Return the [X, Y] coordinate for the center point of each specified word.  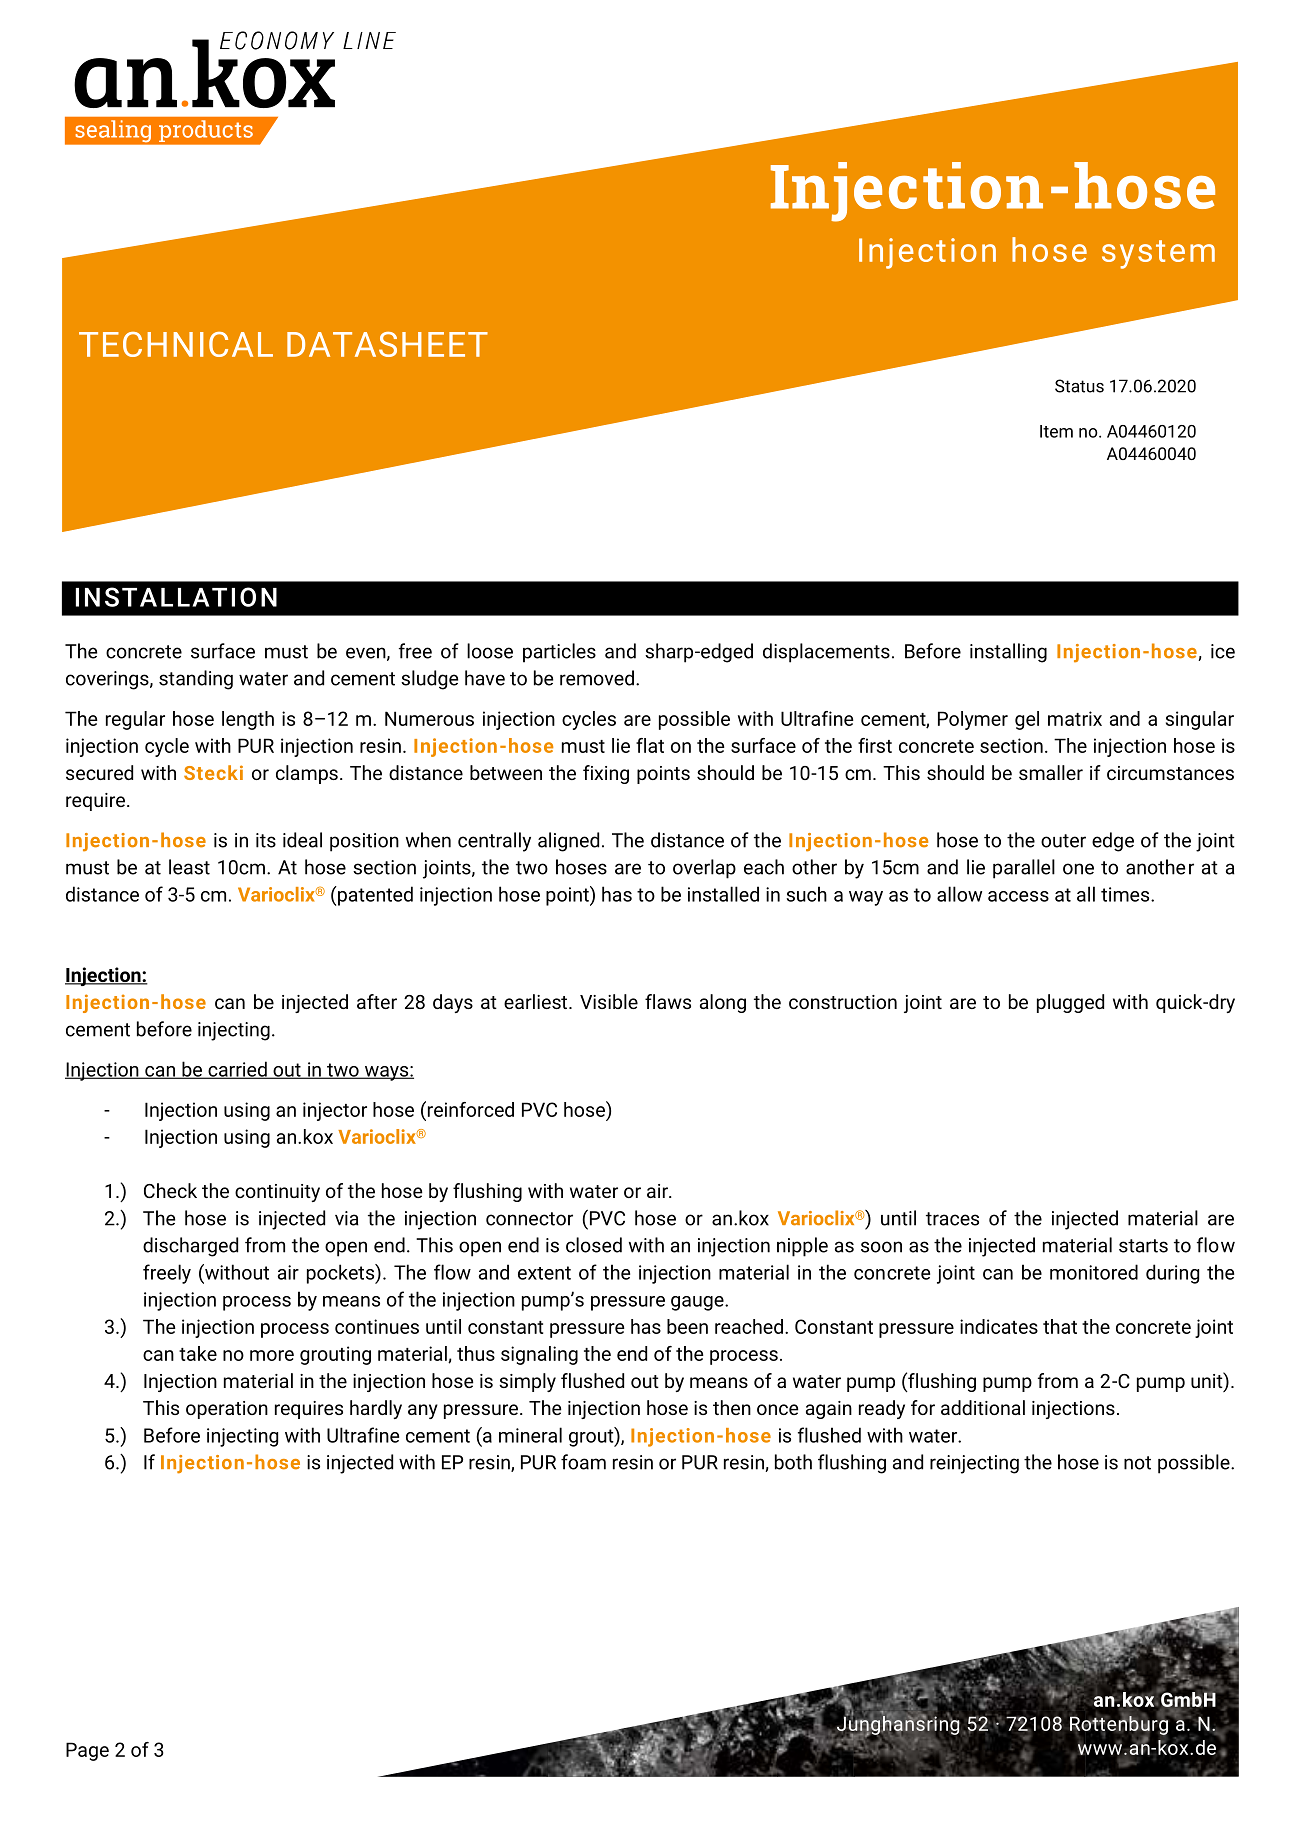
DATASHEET [387, 344]
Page [87, 1751]
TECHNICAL [176, 344]
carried [237, 1070]
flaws [668, 1001]
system [1158, 254]
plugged [1070, 1003]
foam [583, 1462]
